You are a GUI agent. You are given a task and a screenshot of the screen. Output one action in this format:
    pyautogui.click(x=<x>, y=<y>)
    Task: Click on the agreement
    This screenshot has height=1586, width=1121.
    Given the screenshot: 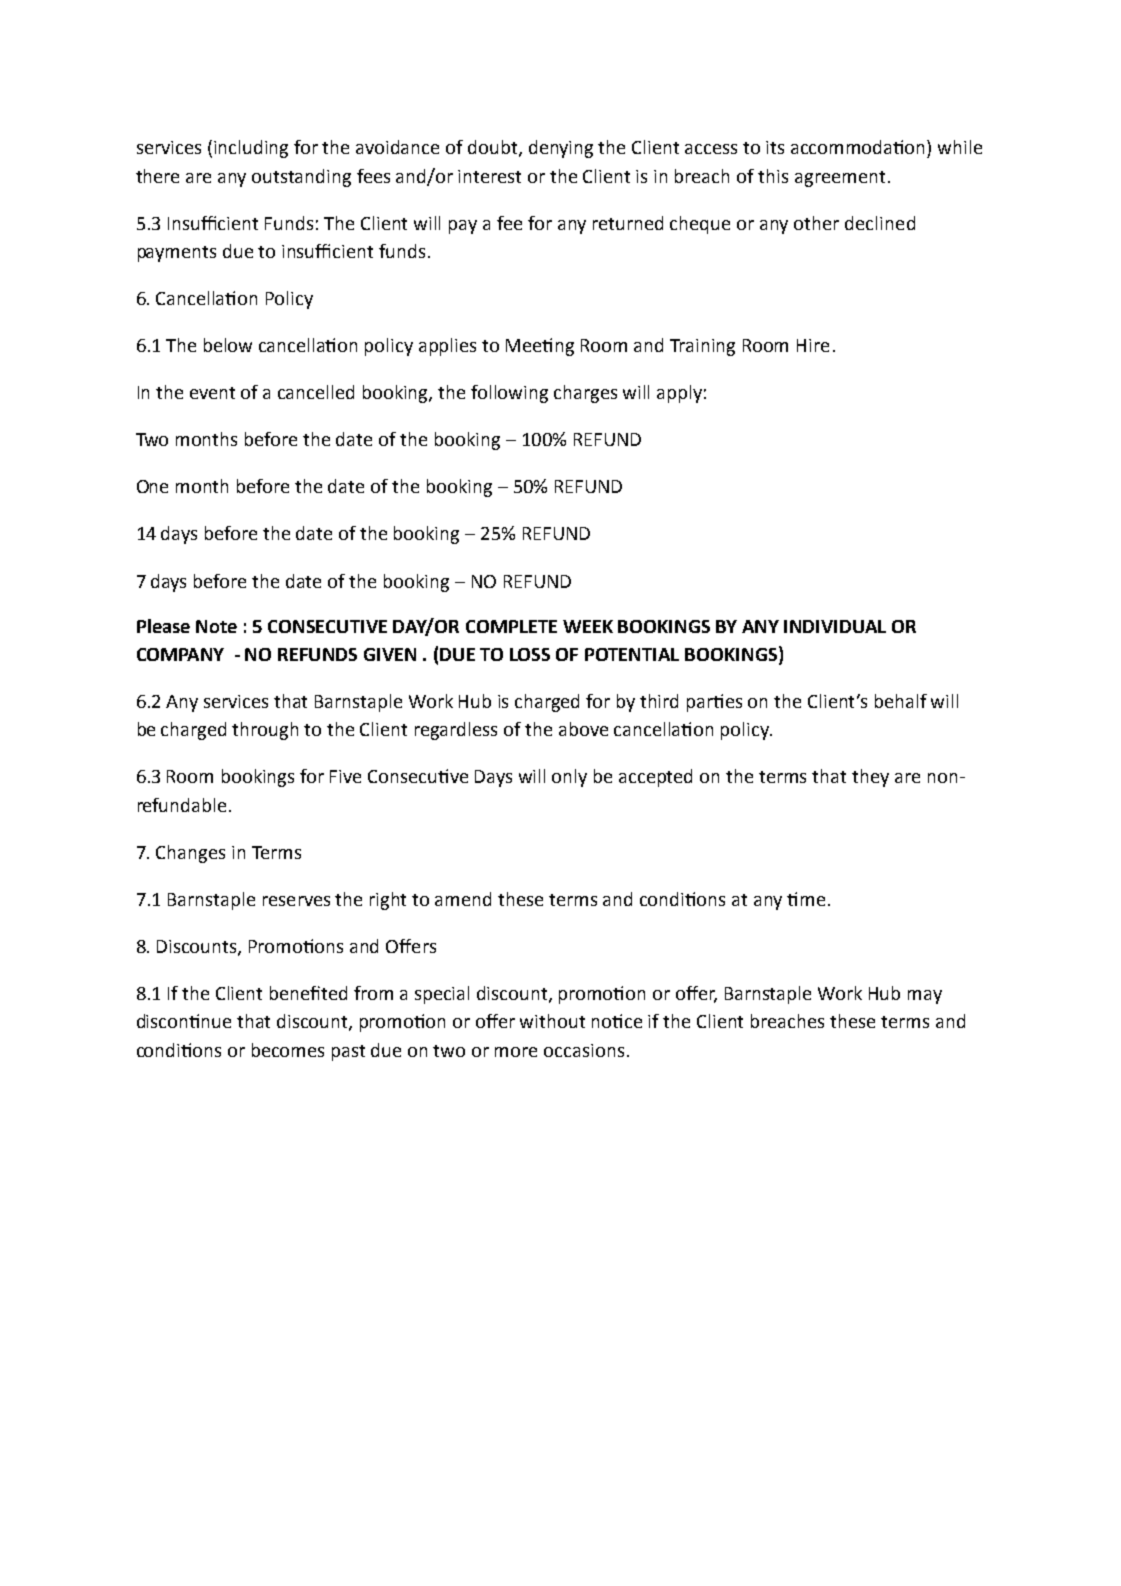 What is the action you would take?
    pyautogui.click(x=840, y=179)
